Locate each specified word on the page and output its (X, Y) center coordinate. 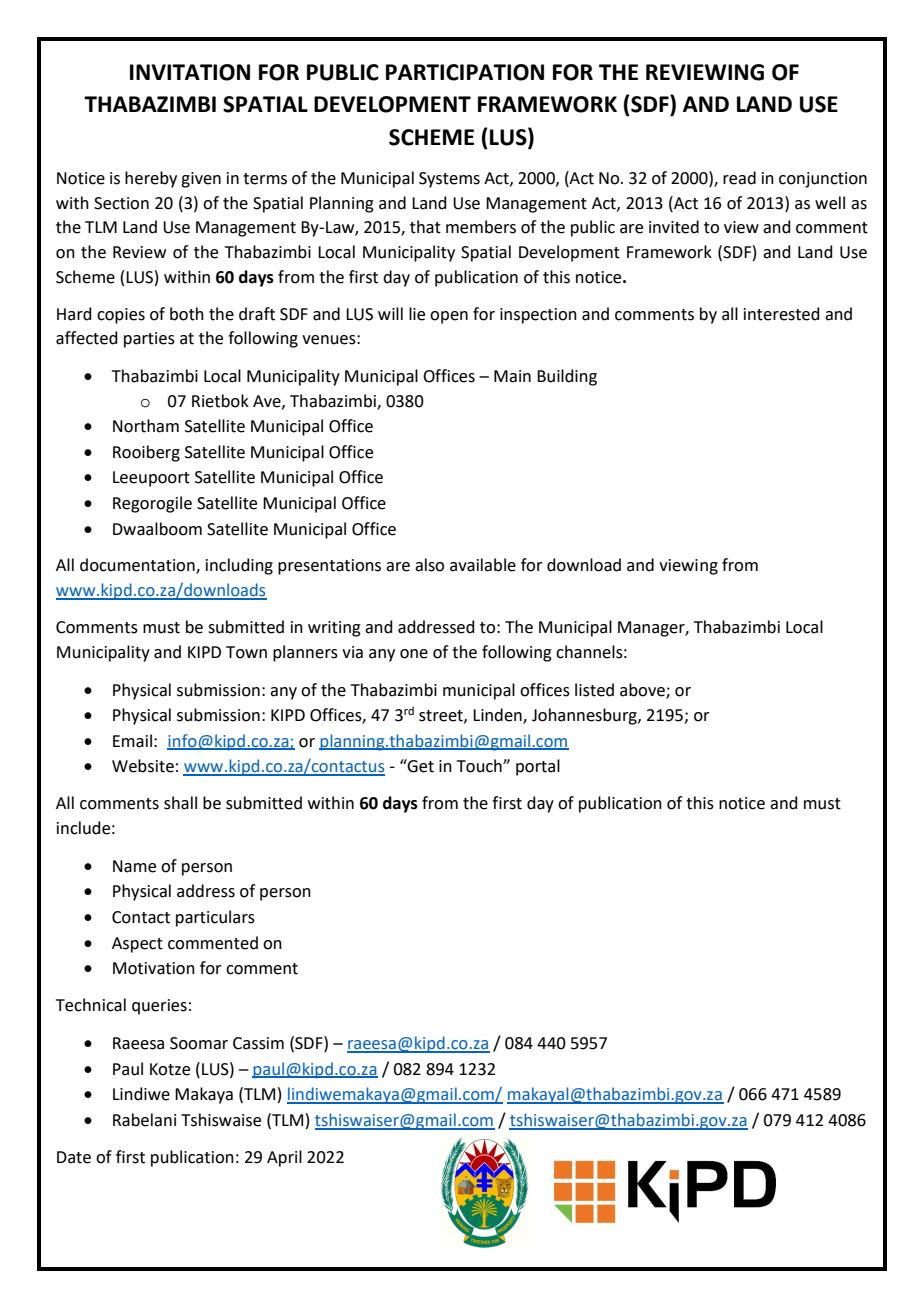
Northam (146, 426)
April (284, 1158)
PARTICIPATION (465, 72)
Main (512, 376)
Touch (480, 766)
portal (538, 767)
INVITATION (190, 72)
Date (74, 1157)
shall (180, 803)
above (643, 690)
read (739, 178)
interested (782, 314)
